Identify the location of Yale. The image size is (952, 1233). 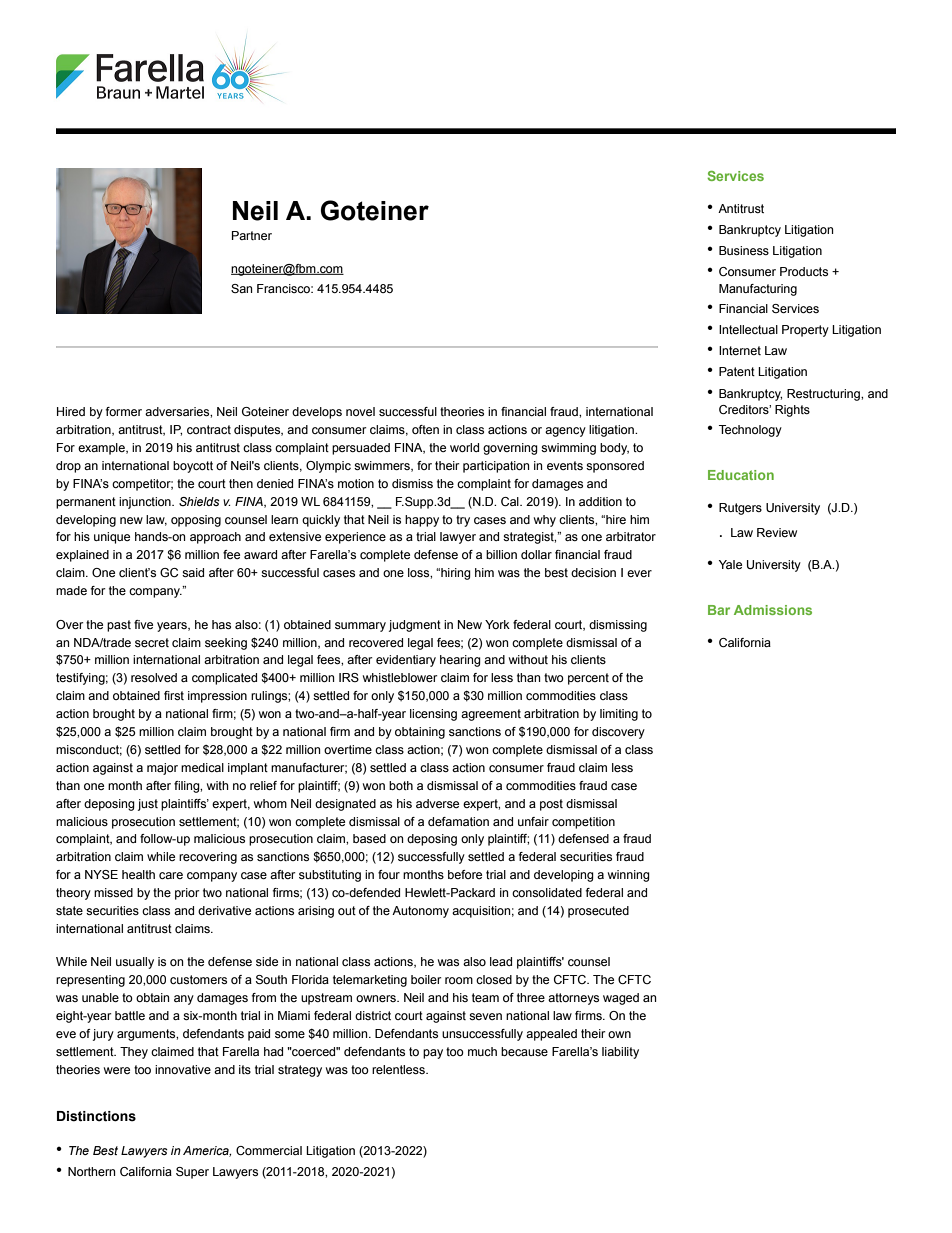
(730, 564).
